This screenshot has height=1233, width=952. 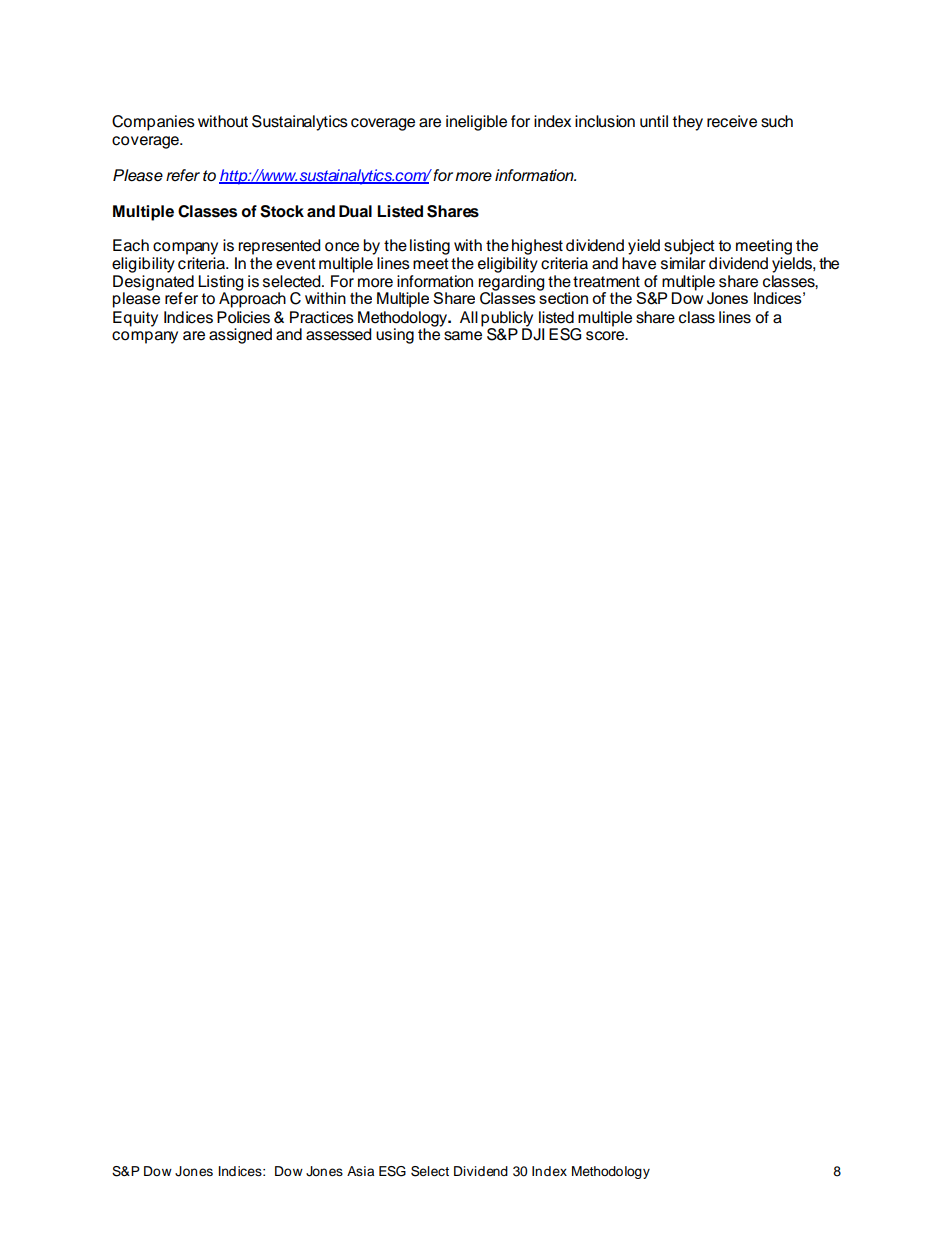 I want to click on using, so click(x=395, y=336).
